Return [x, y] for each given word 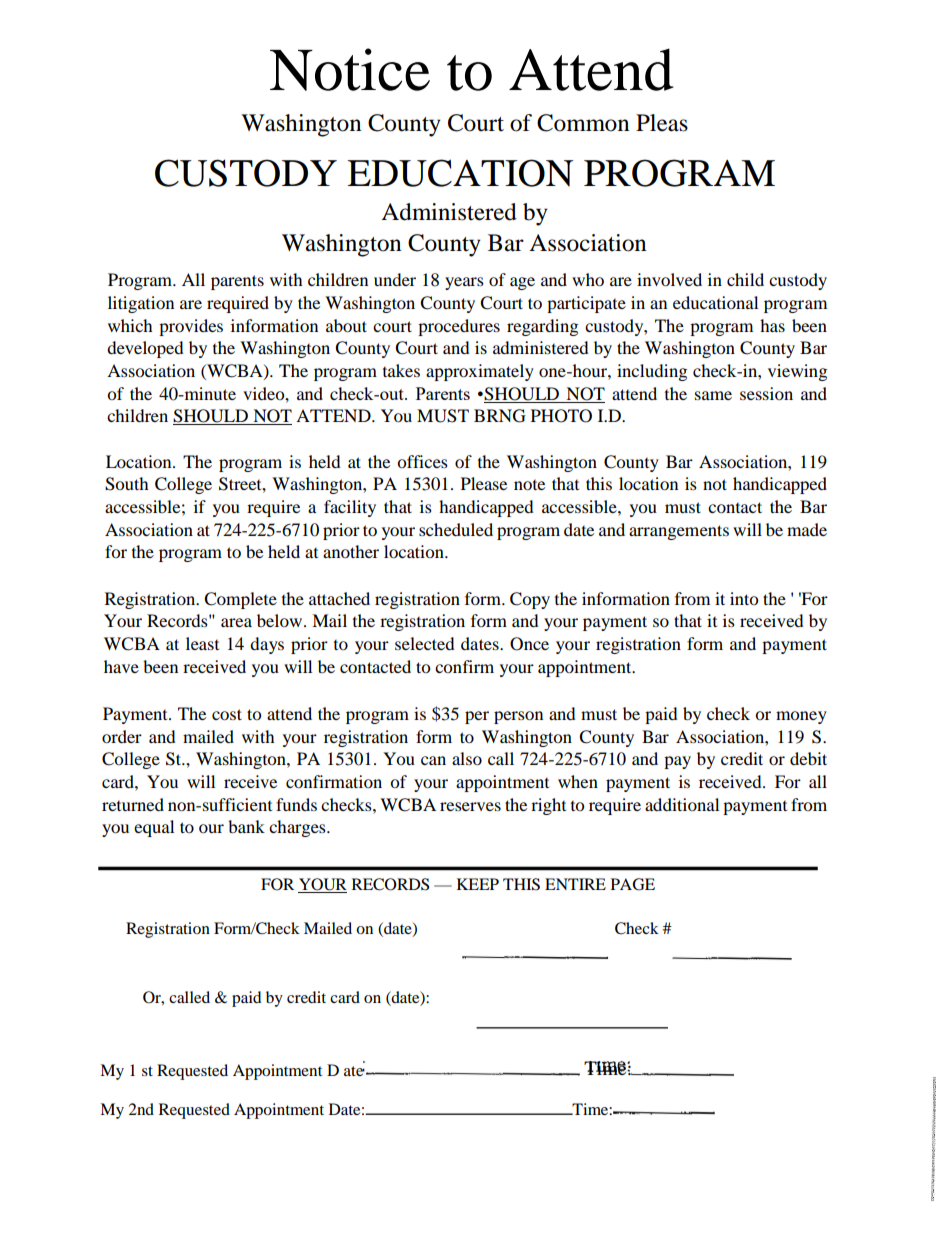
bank [246, 826]
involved [669, 279]
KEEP [478, 884]
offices [422, 461]
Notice [350, 69]
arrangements [679, 532]
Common [583, 123]
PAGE [633, 884]
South [127, 484]
